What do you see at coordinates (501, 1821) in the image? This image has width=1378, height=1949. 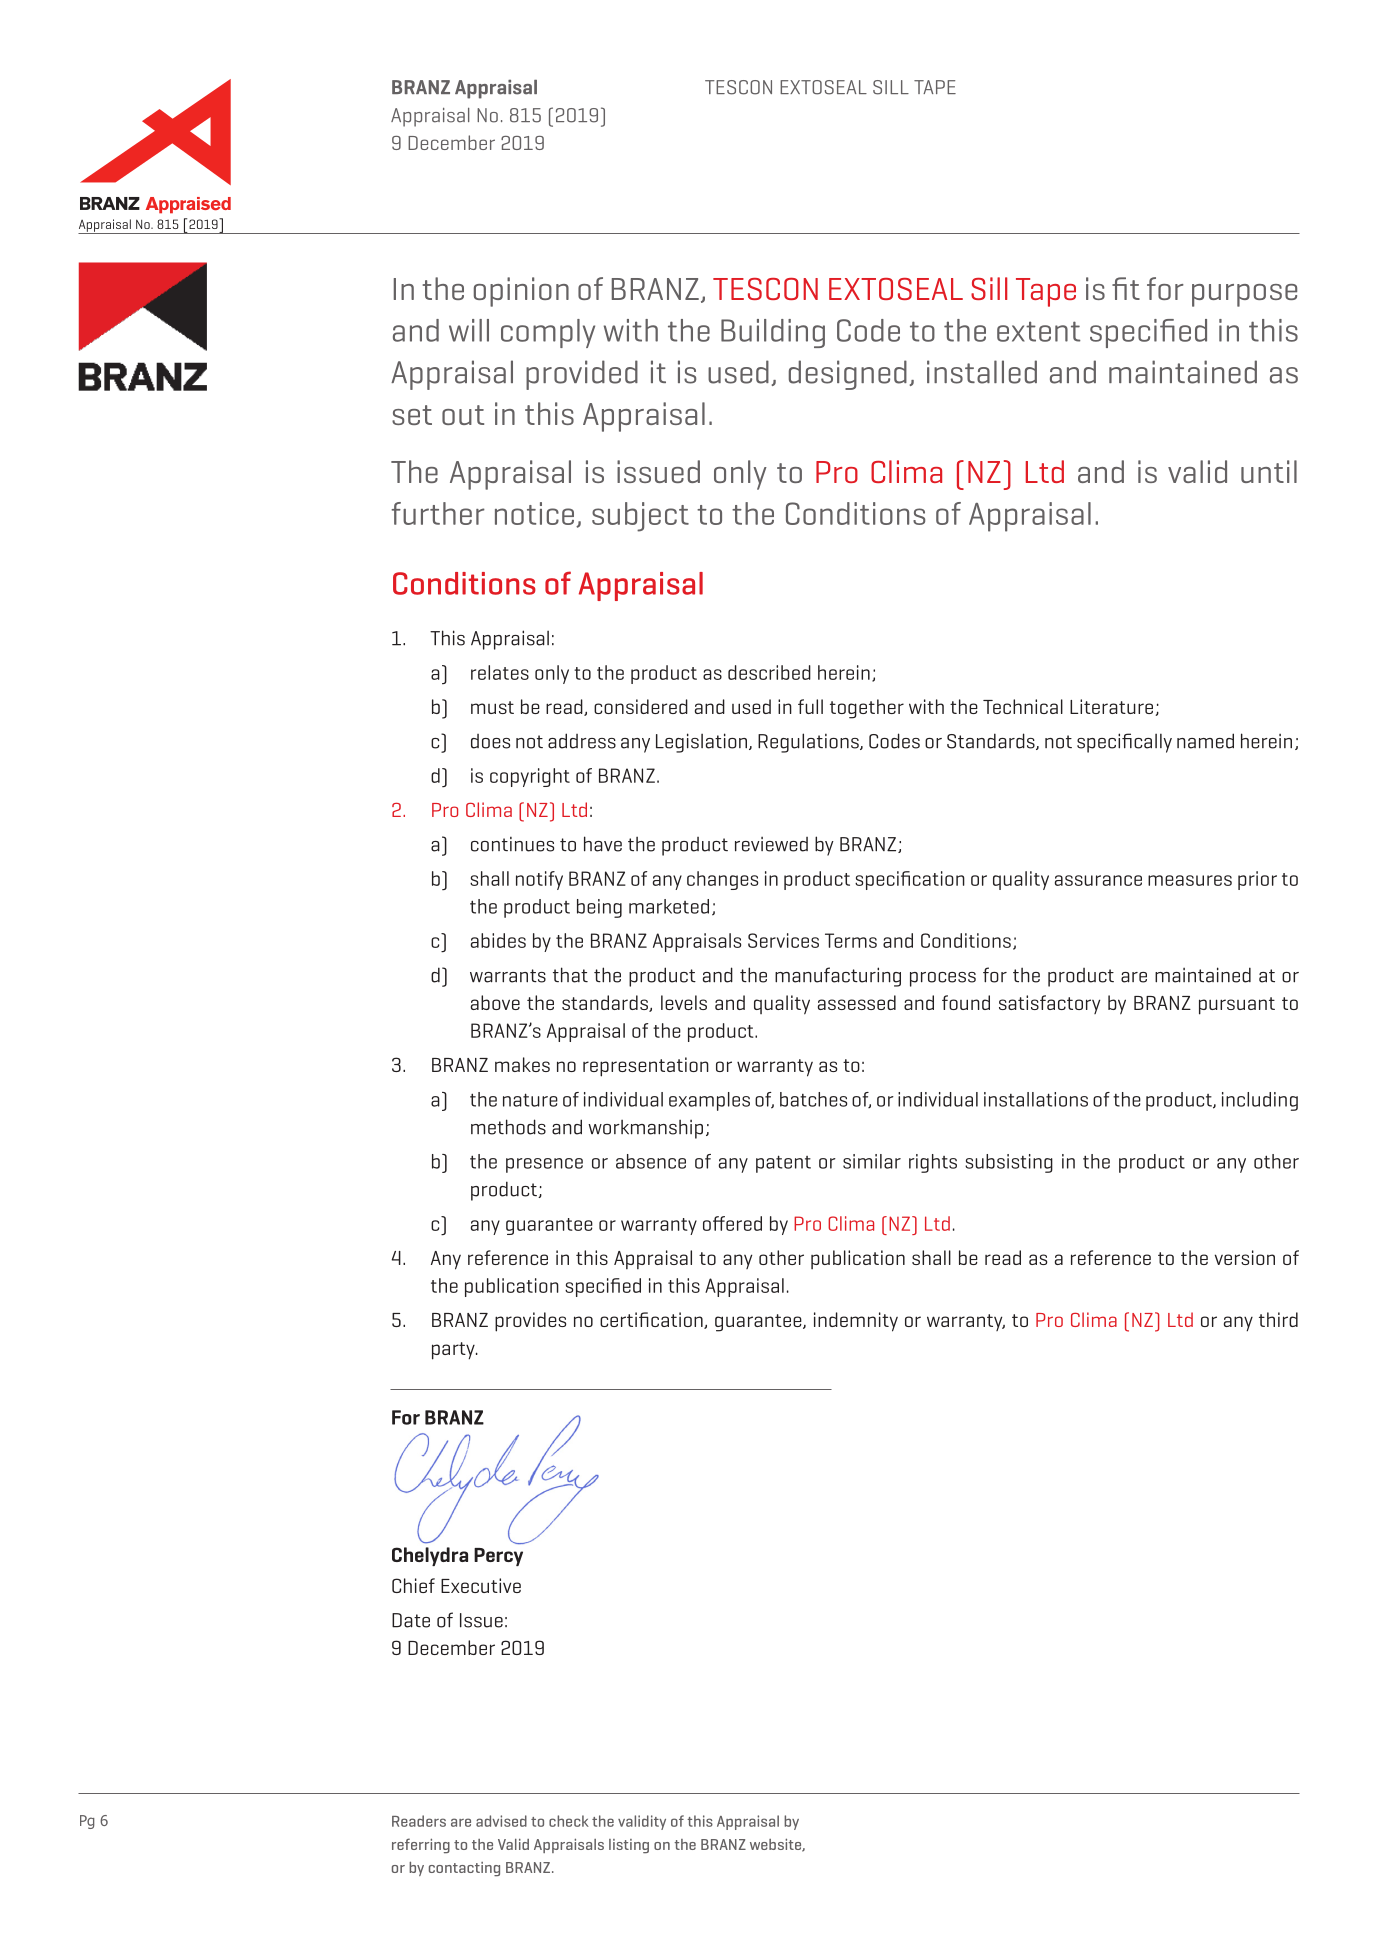 I see `advised` at bounding box center [501, 1821].
